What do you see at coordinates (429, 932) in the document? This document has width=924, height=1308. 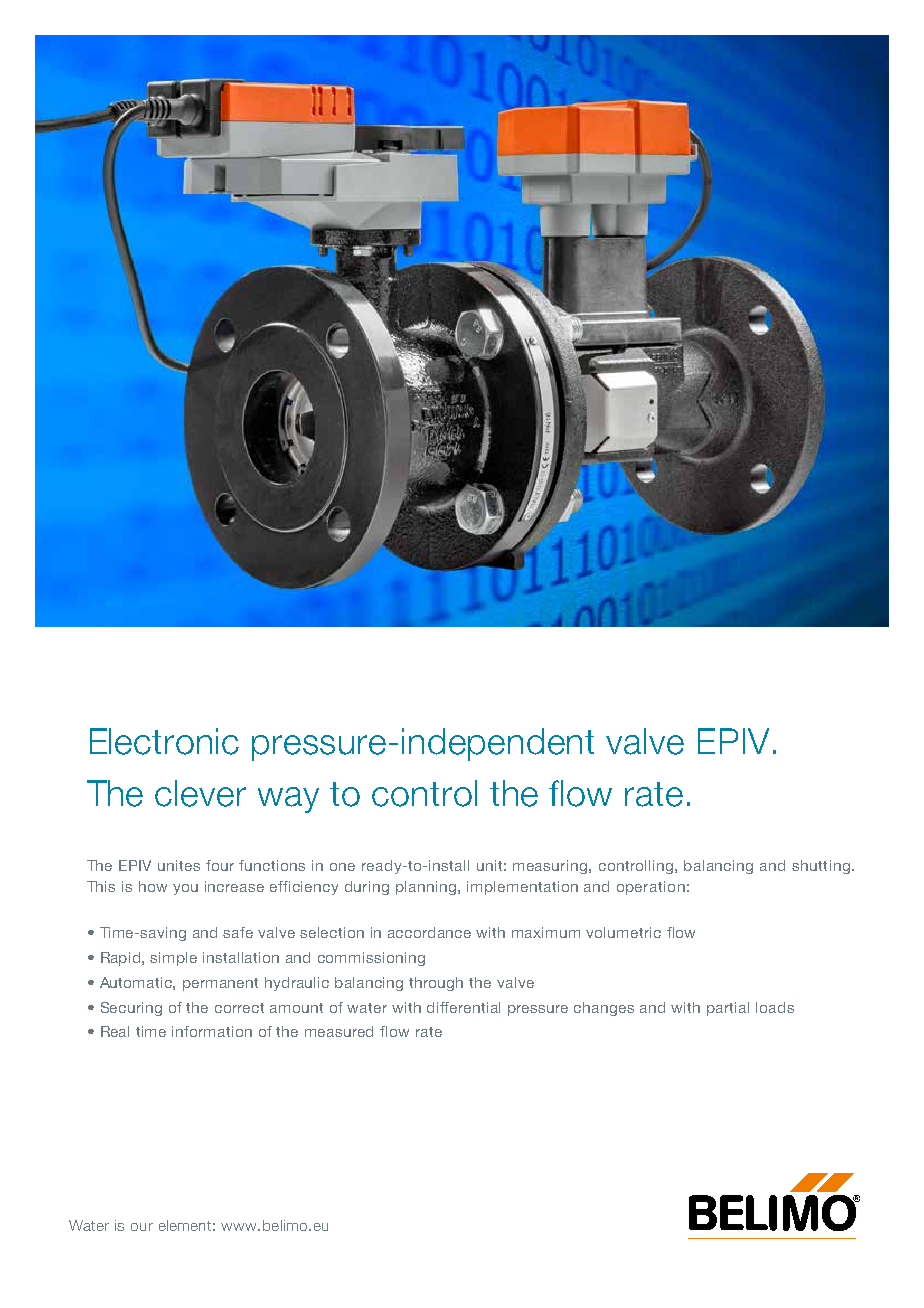 I see `accordance` at bounding box center [429, 932].
